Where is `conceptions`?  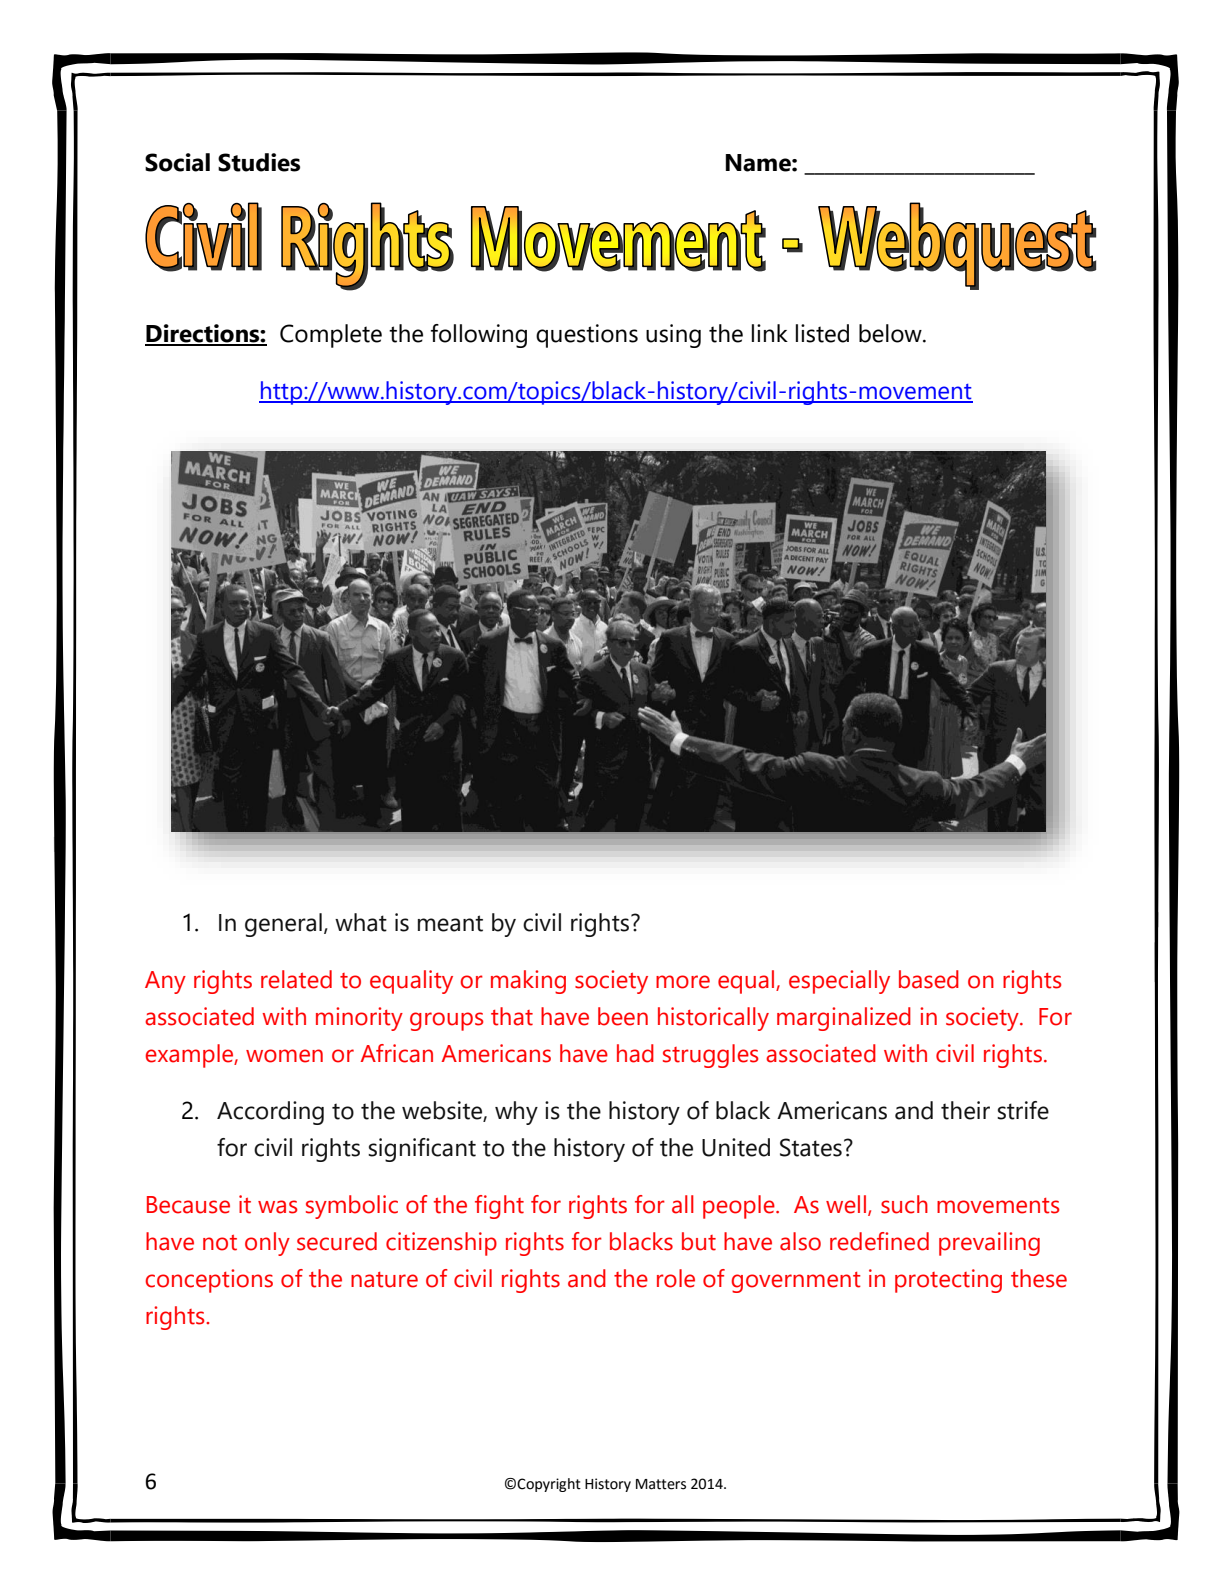
conceptions is located at coordinates (209, 1281).
